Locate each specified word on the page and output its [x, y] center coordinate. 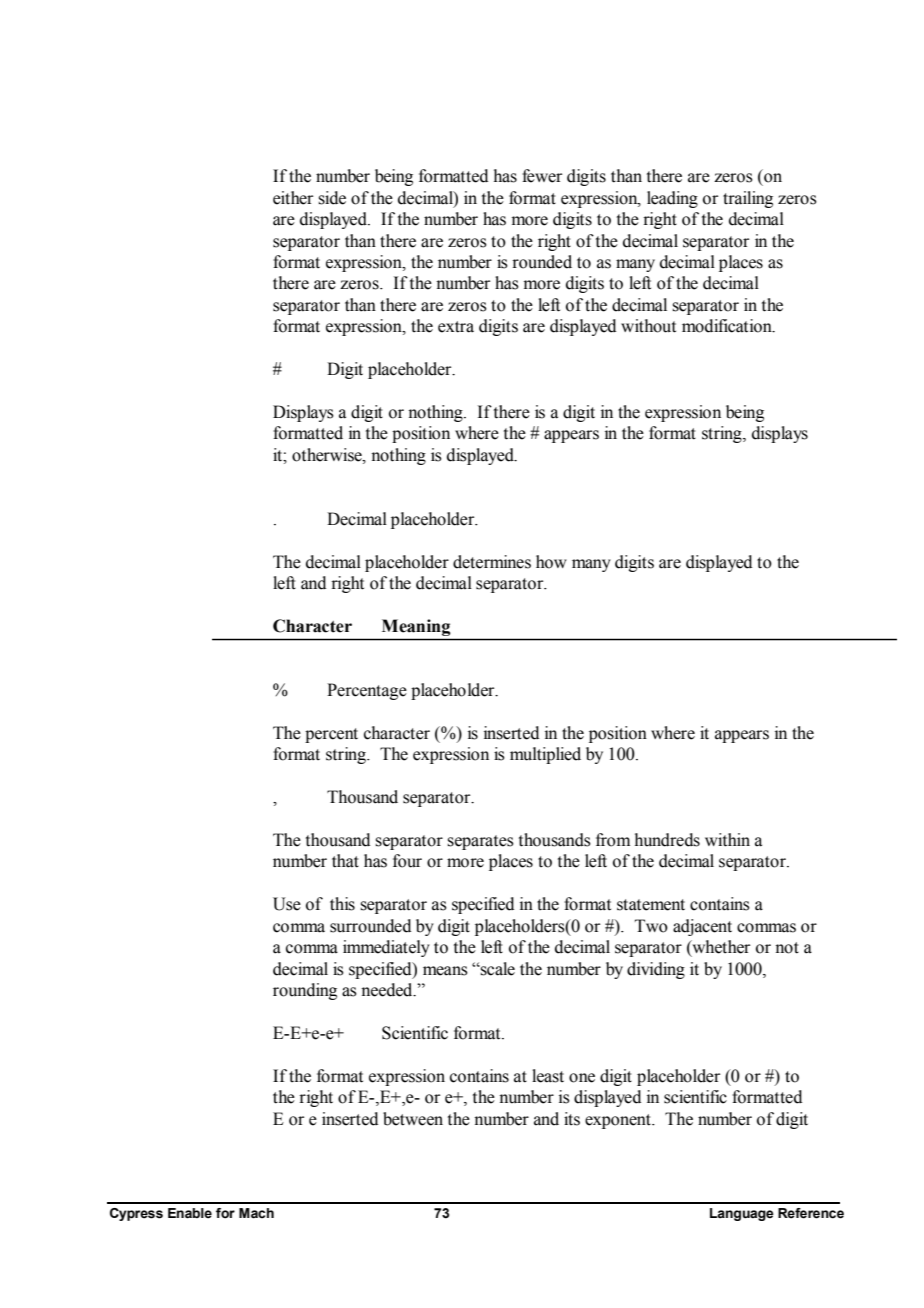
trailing [748, 199]
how [551, 562]
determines [492, 562]
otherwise [328, 455]
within [727, 840]
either [293, 198]
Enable [190, 1213]
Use [287, 904]
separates [480, 842]
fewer [542, 176]
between [413, 1119]
